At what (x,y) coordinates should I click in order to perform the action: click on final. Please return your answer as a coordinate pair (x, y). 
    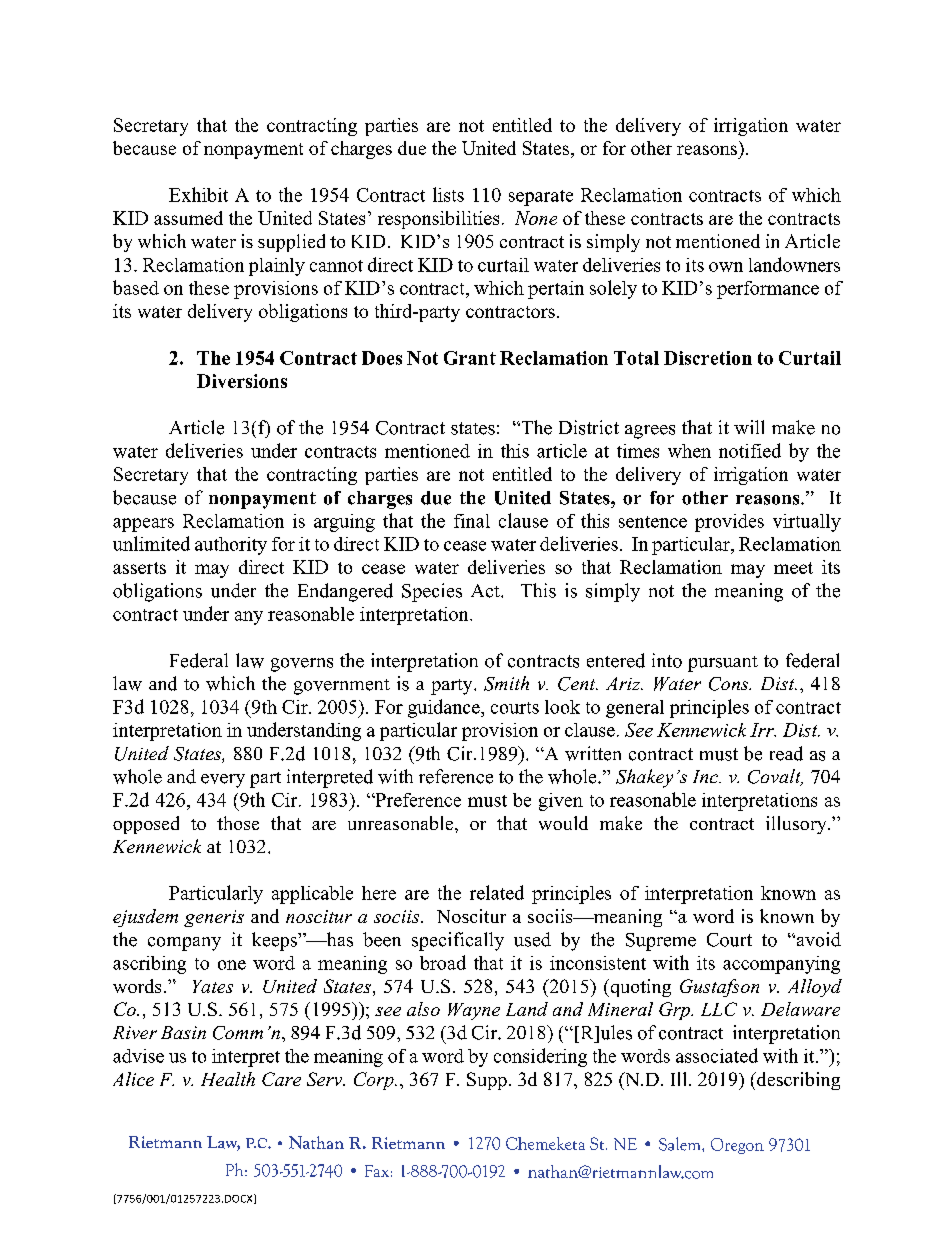
    Looking at the image, I should click on (472, 521).
